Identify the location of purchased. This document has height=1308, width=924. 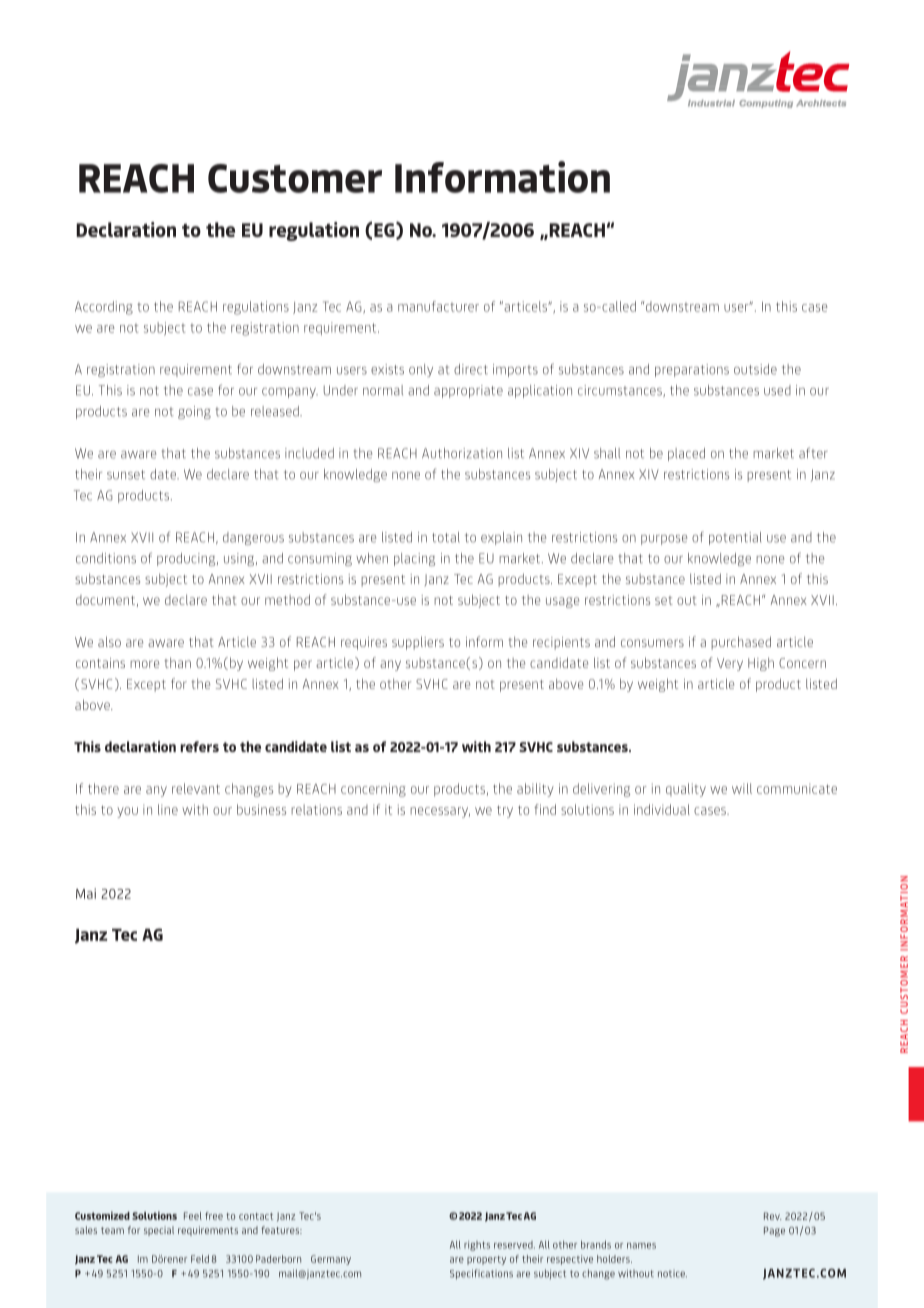
(741, 643).
